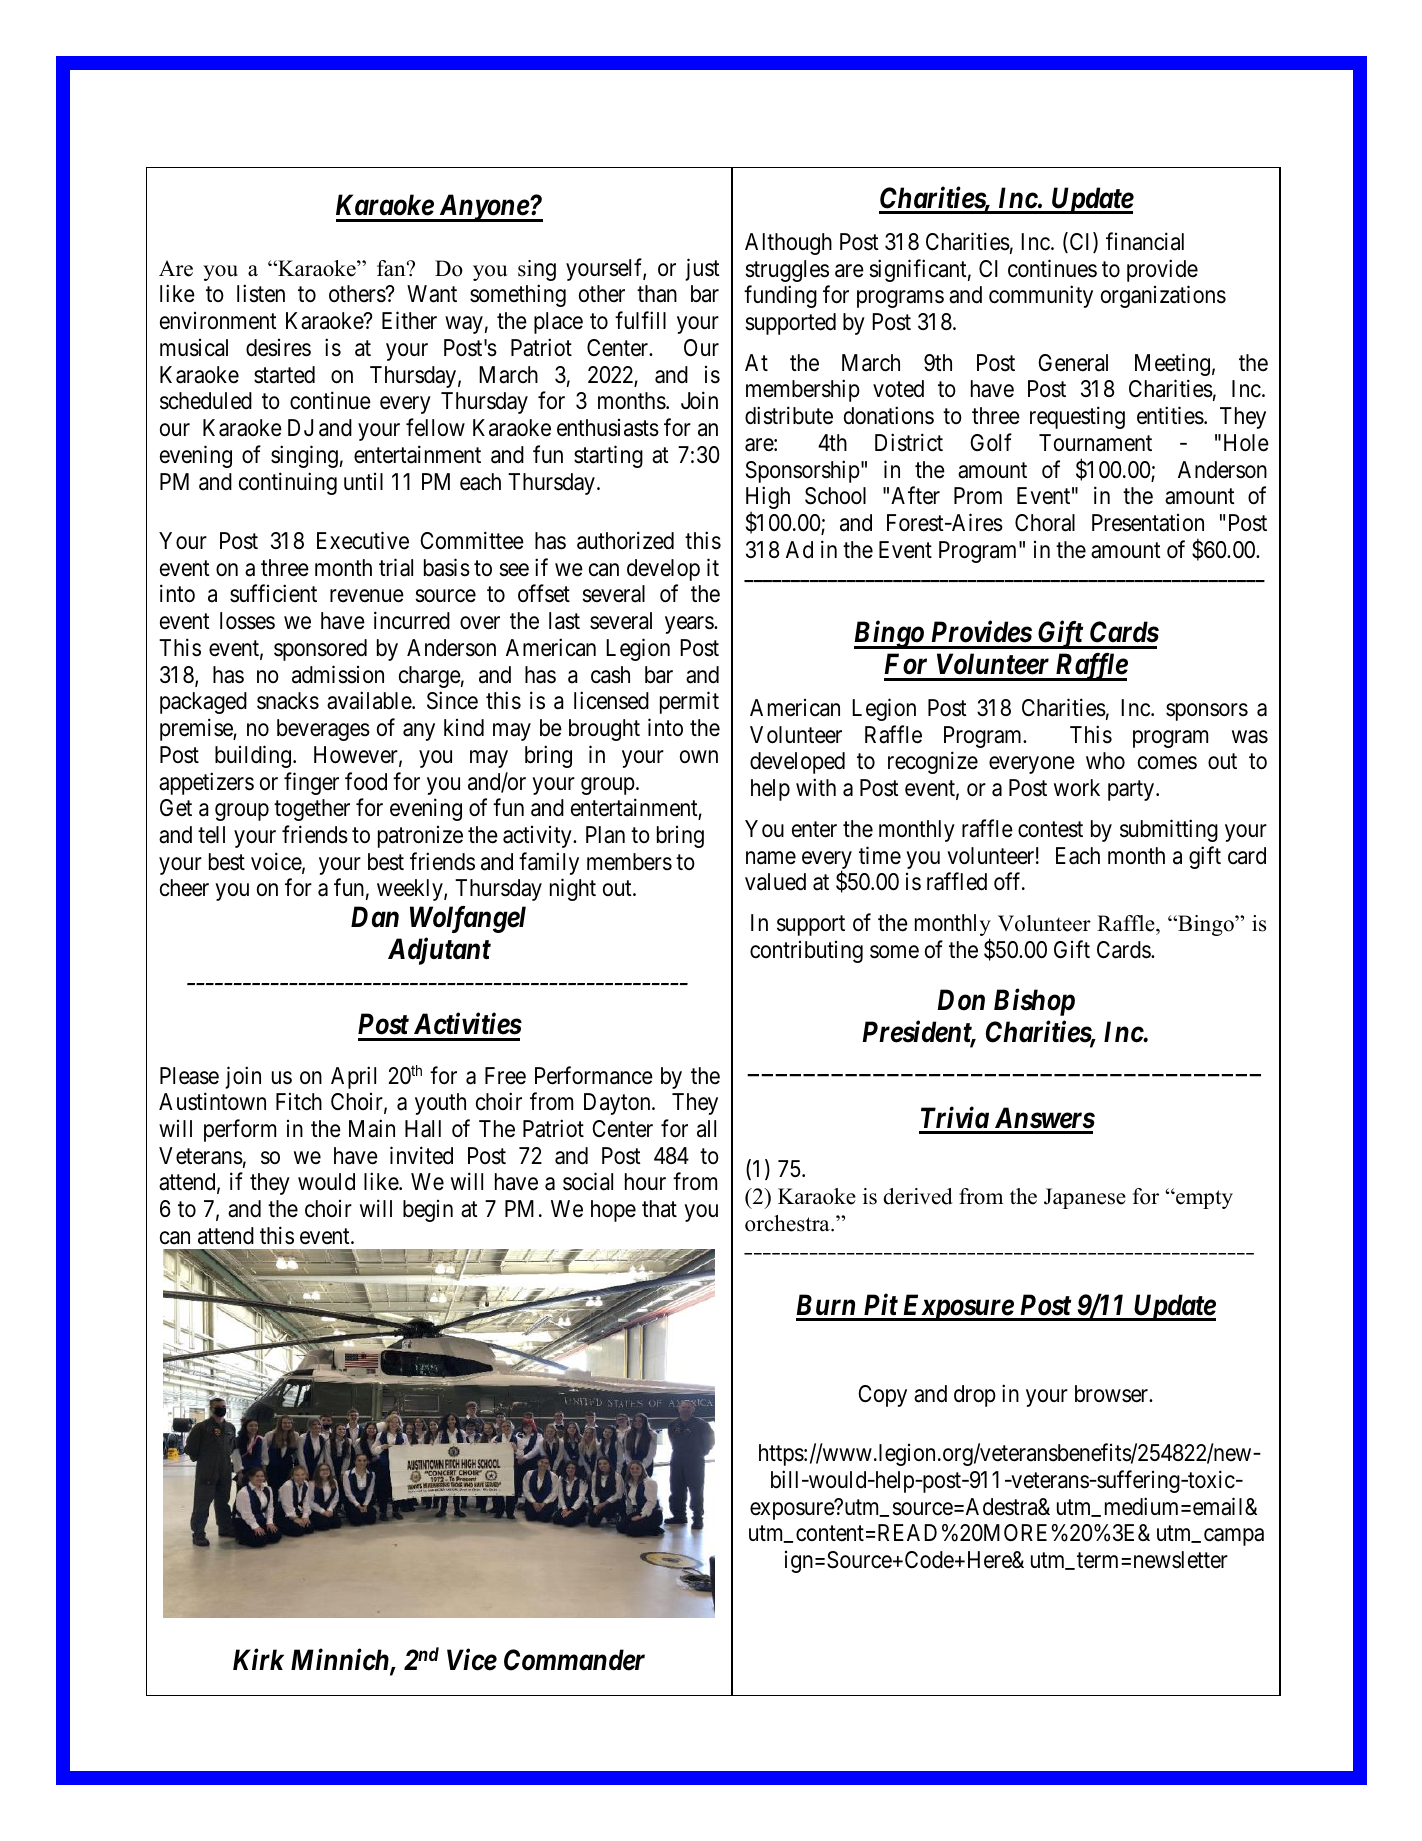  What do you see at coordinates (261, 294) in the screenshot?
I see `listen` at bounding box center [261, 294].
